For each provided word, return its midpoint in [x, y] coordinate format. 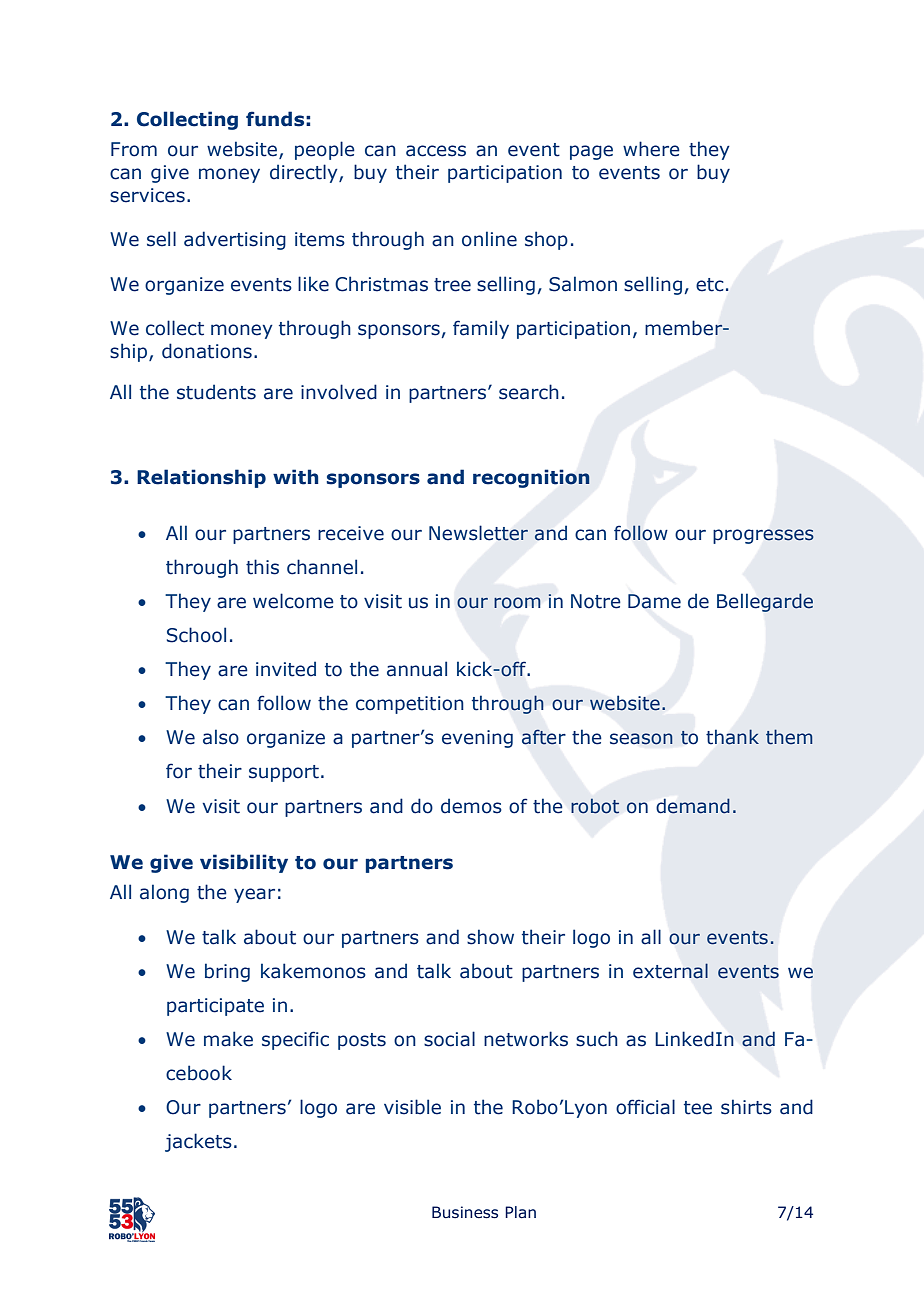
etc [710, 285]
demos [471, 806]
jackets [198, 1142]
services [147, 195]
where [651, 149]
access [436, 151]
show [490, 937]
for [179, 771]
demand [693, 806]
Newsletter [478, 533]
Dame [654, 601]
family [481, 329]
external [670, 971]
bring [227, 972]
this [262, 567]
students [216, 392]
